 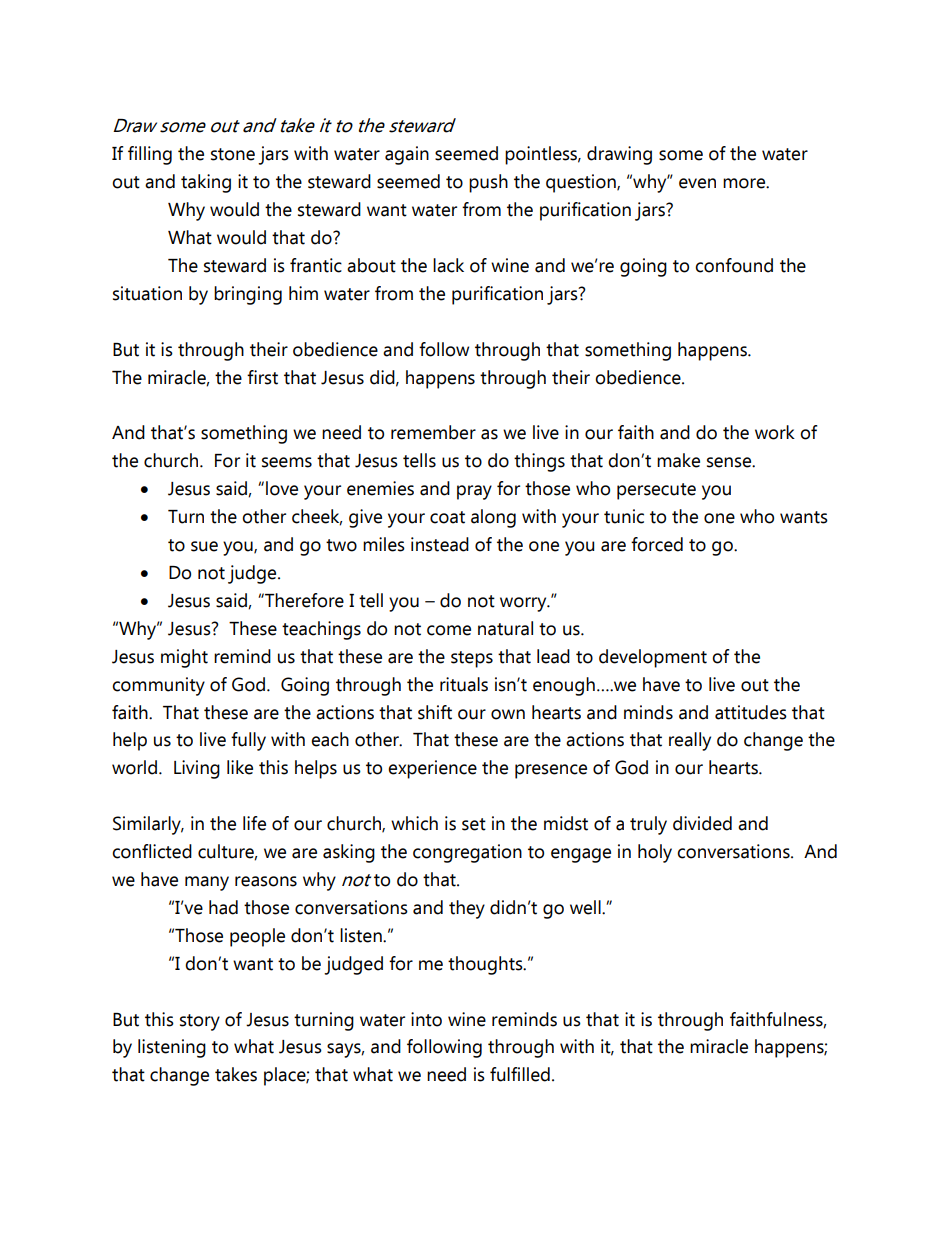 What do you see at coordinates (197, 769) in the screenshot?
I see `Living` at bounding box center [197, 769].
